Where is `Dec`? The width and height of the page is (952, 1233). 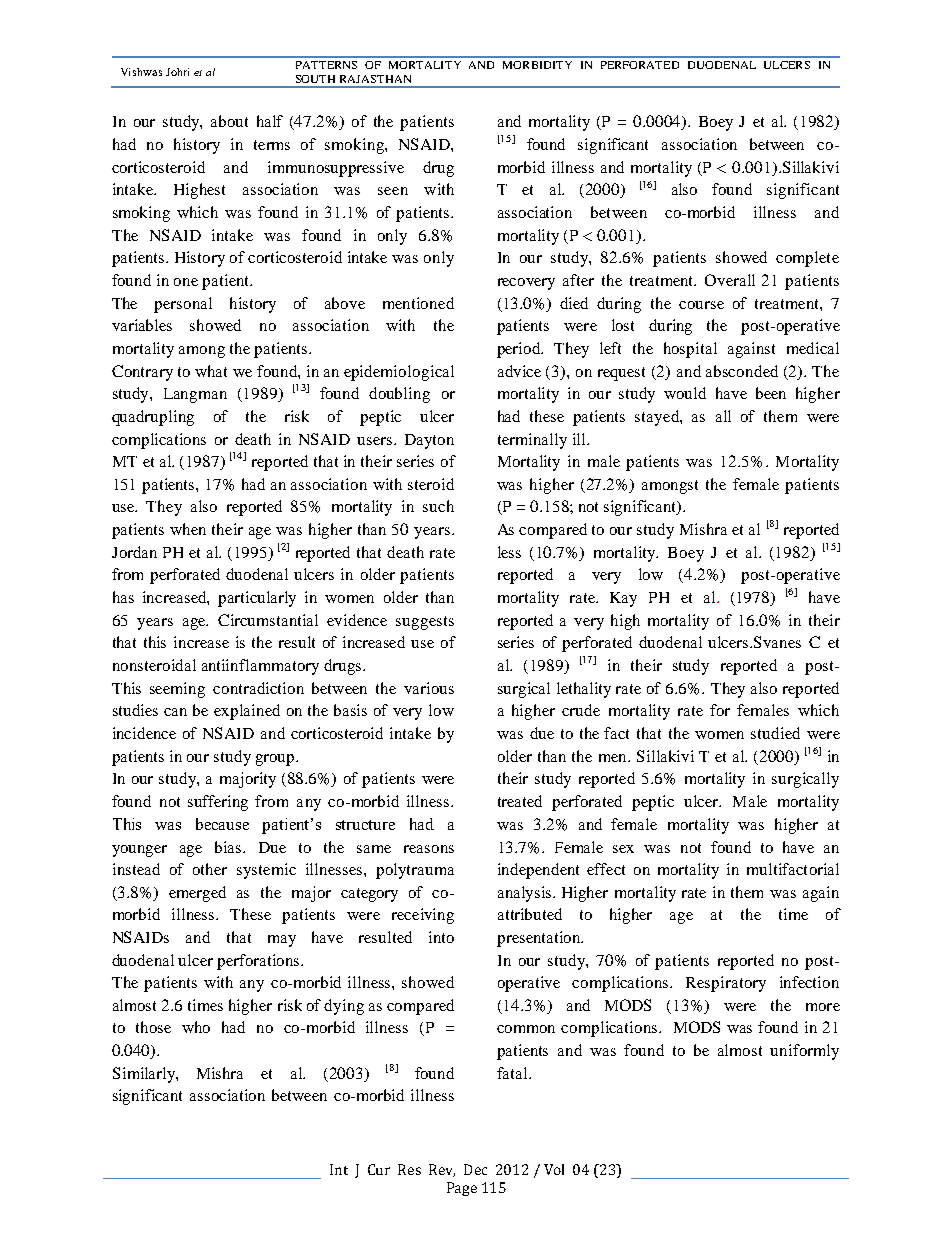 Dec is located at coordinates (475, 1169).
